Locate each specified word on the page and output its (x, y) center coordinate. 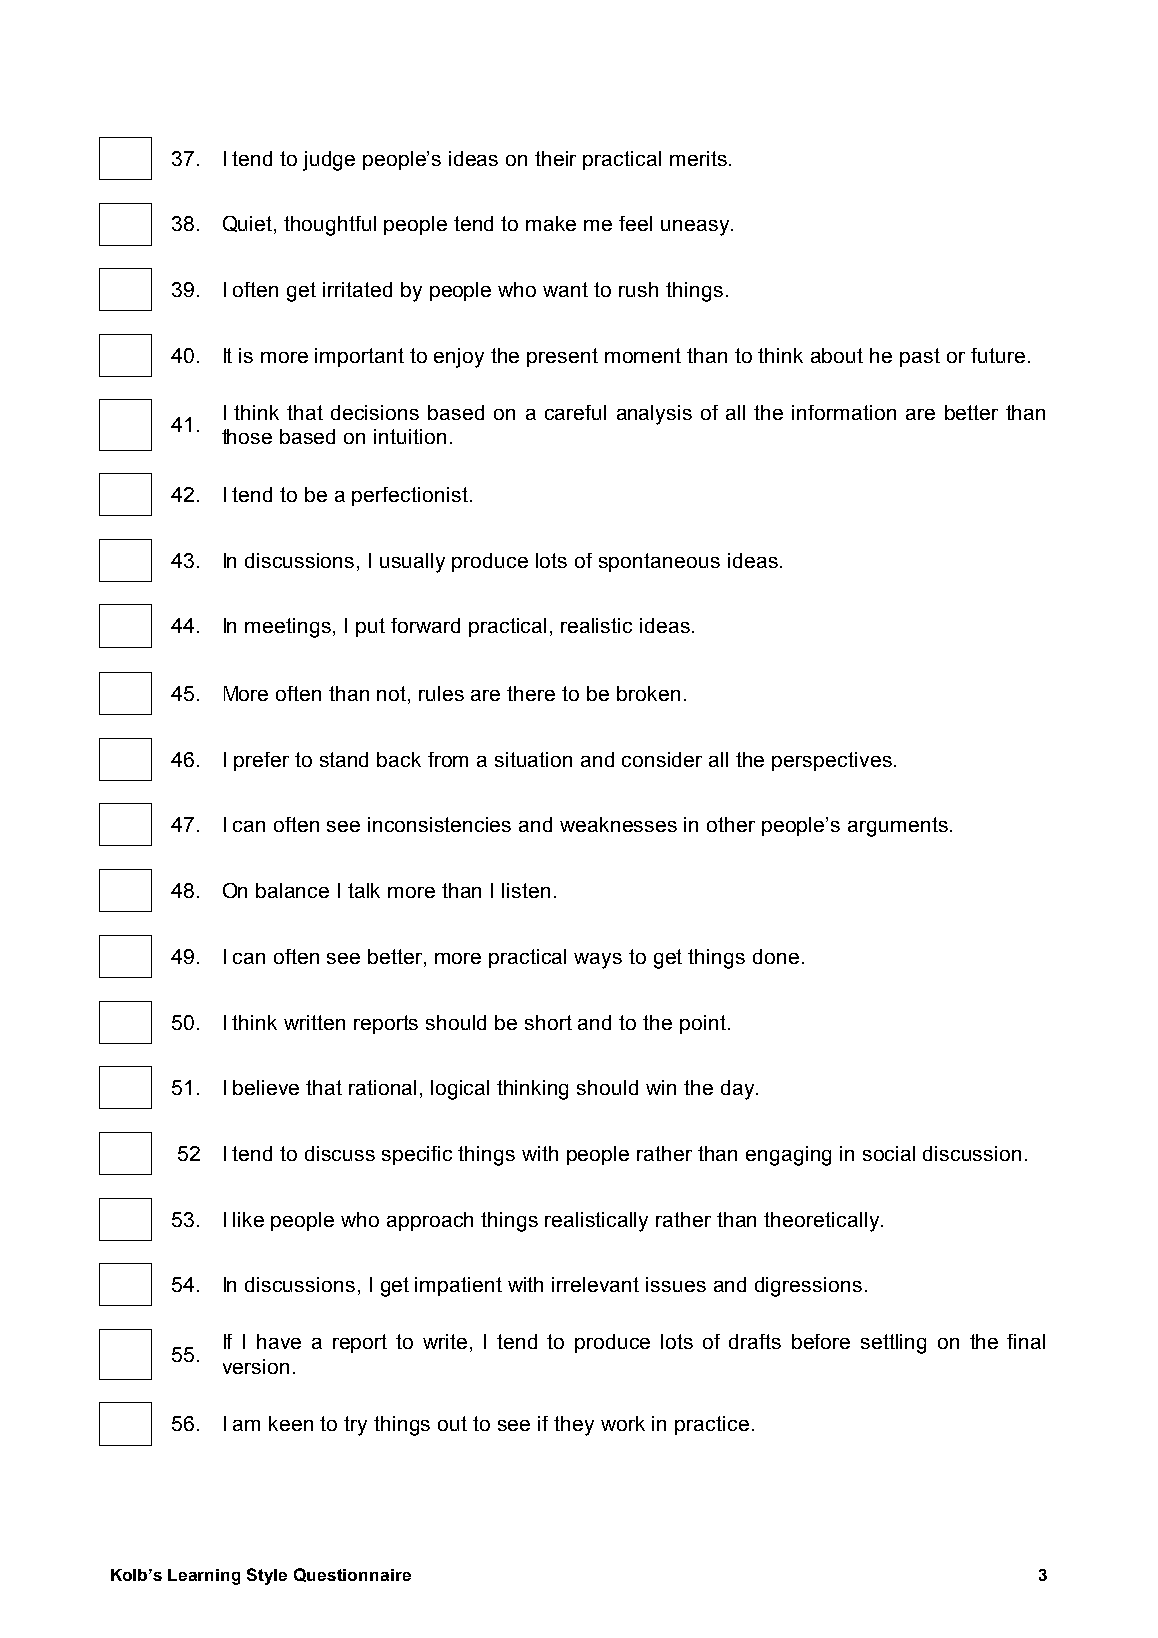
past (920, 357)
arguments (898, 827)
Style (267, 1576)
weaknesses (618, 824)
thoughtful (330, 226)
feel (635, 223)
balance (292, 890)
